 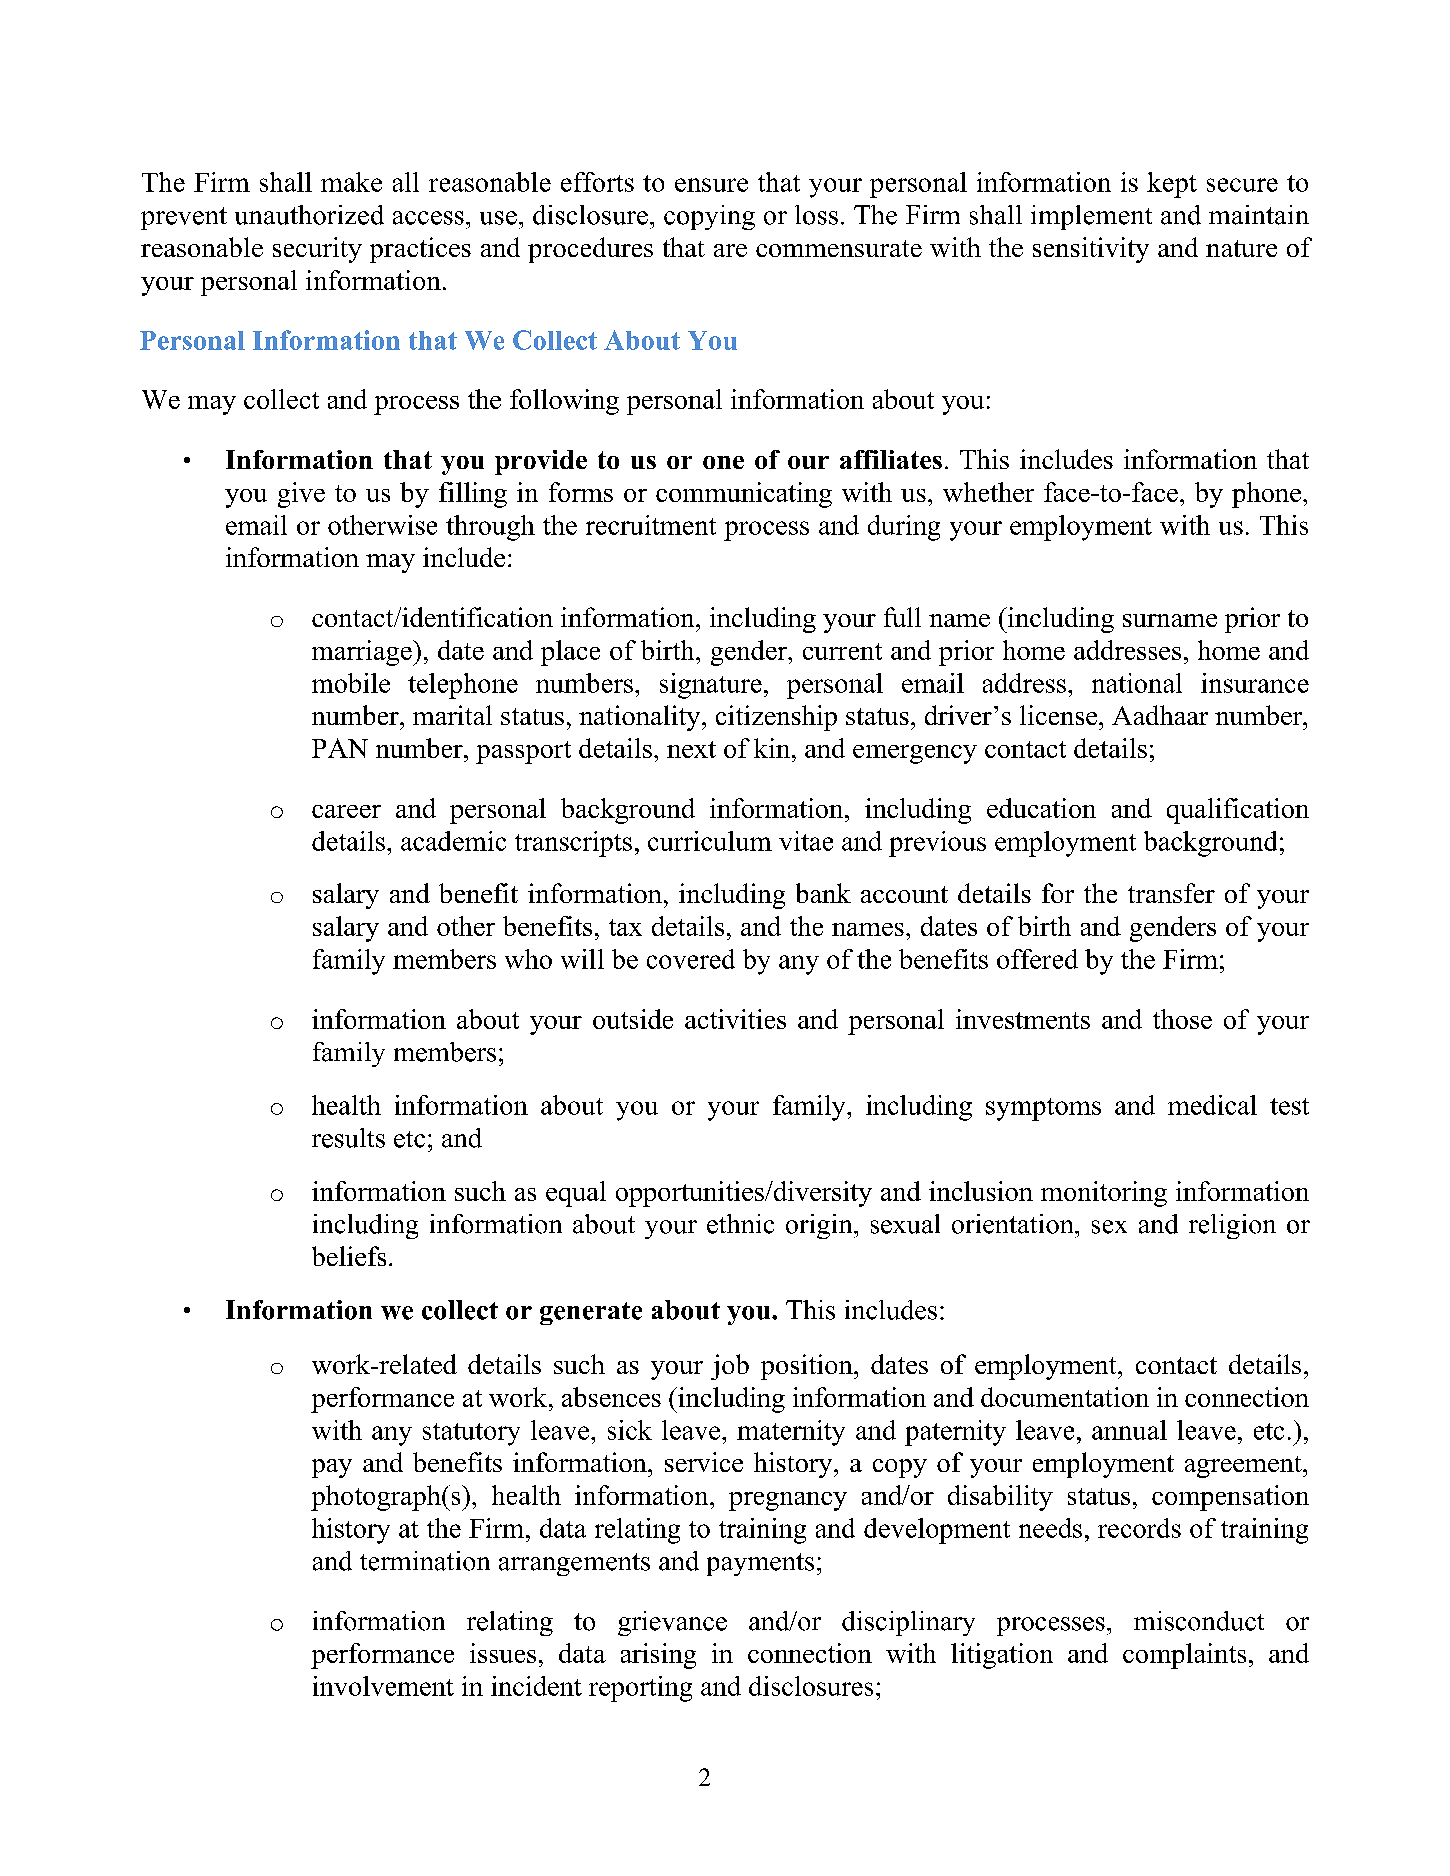 What do you see at coordinates (691, 959) in the document?
I see `covered` at bounding box center [691, 959].
